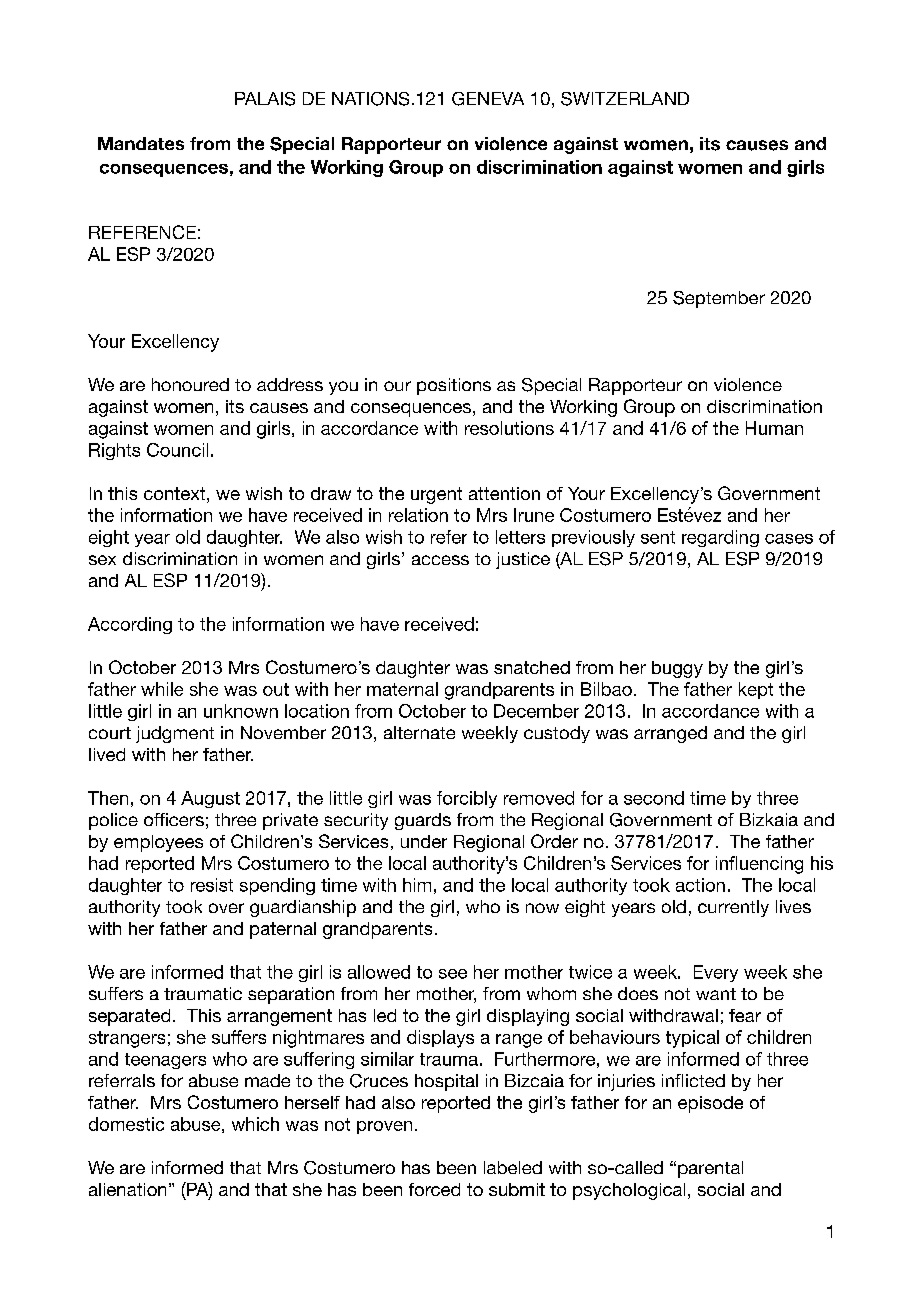 This screenshot has height=1308, width=924. I want to click on alienation, so click(127, 1189).
